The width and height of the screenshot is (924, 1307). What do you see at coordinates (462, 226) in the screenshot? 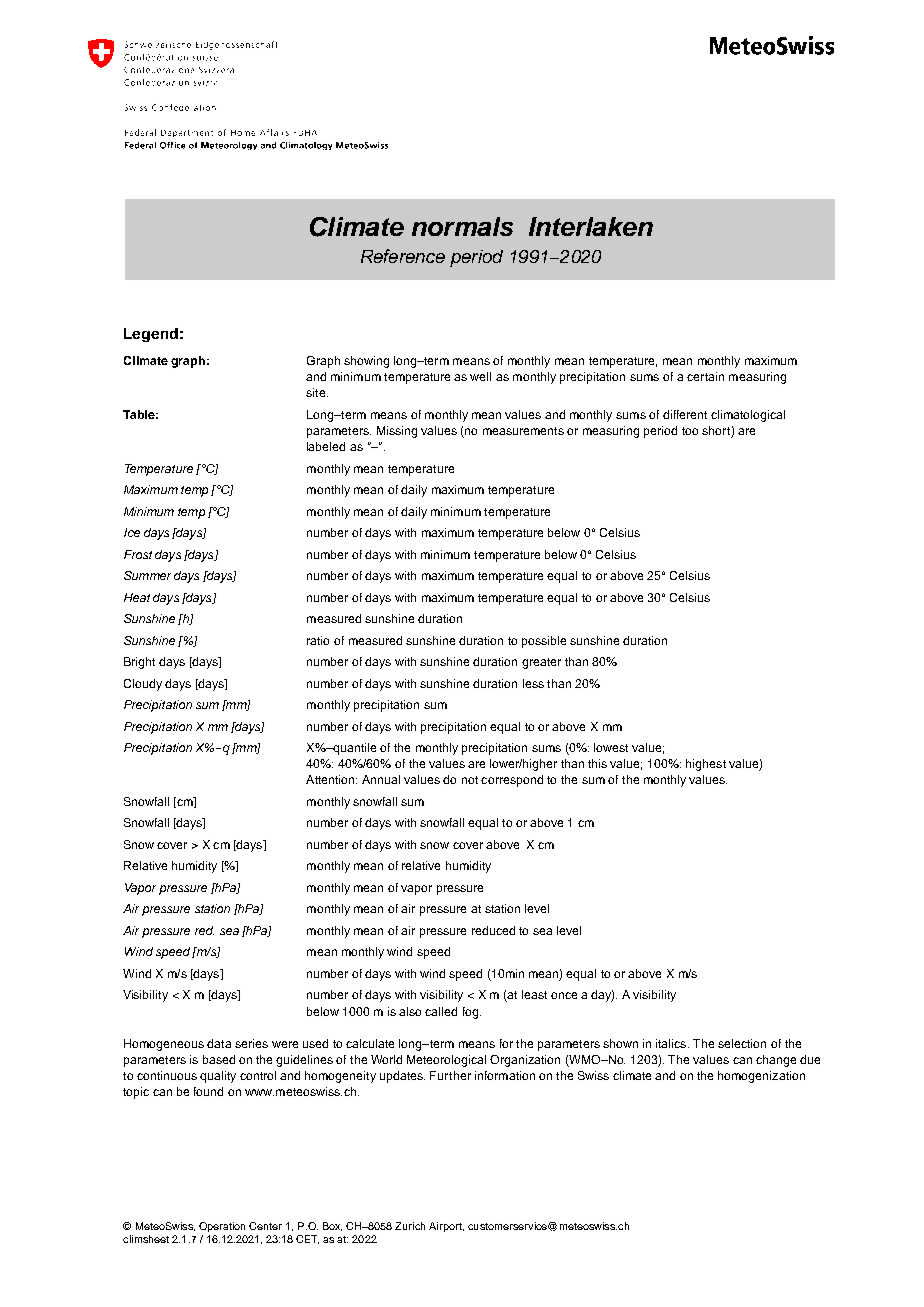
I see `normals` at bounding box center [462, 226].
